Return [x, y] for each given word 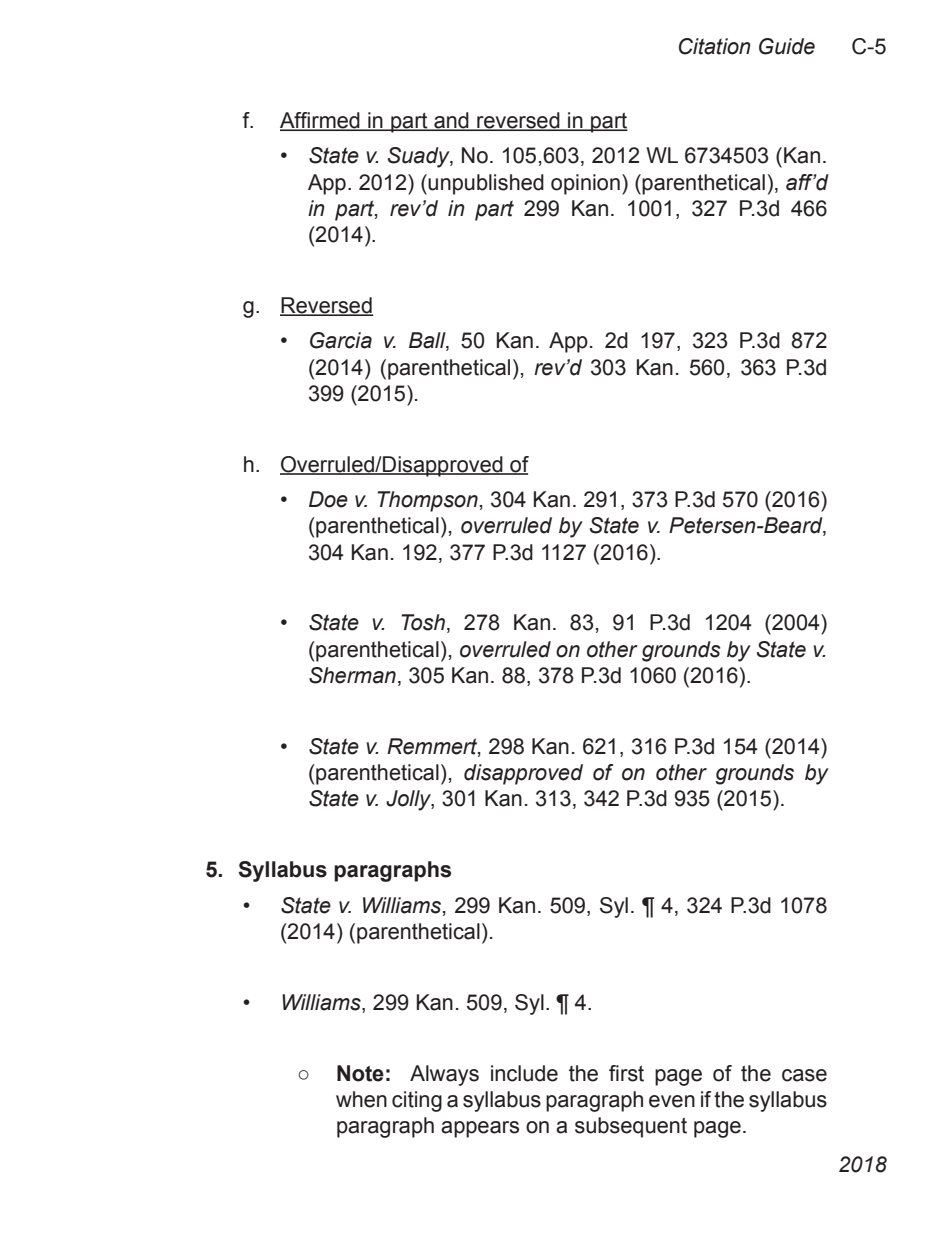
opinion [585, 184]
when [361, 1099]
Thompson [427, 501]
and [451, 121]
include [524, 1073]
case [804, 1075]
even [672, 1101]
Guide [787, 46]
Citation [715, 46]
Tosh [423, 622]
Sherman [352, 675]
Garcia [341, 340]
